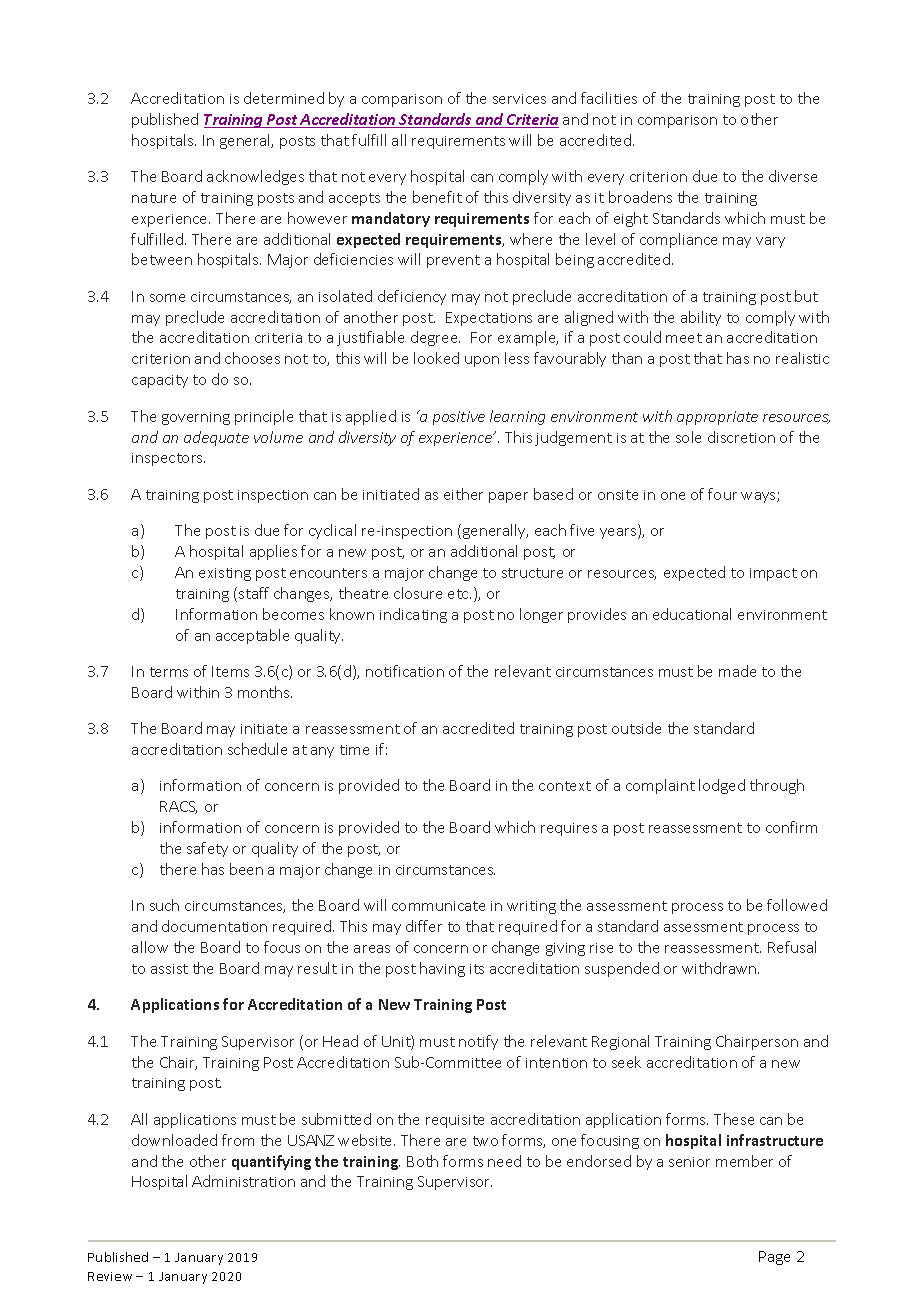  Describe the element at coordinates (255, 177) in the image. I see `acknowledges` at that location.
